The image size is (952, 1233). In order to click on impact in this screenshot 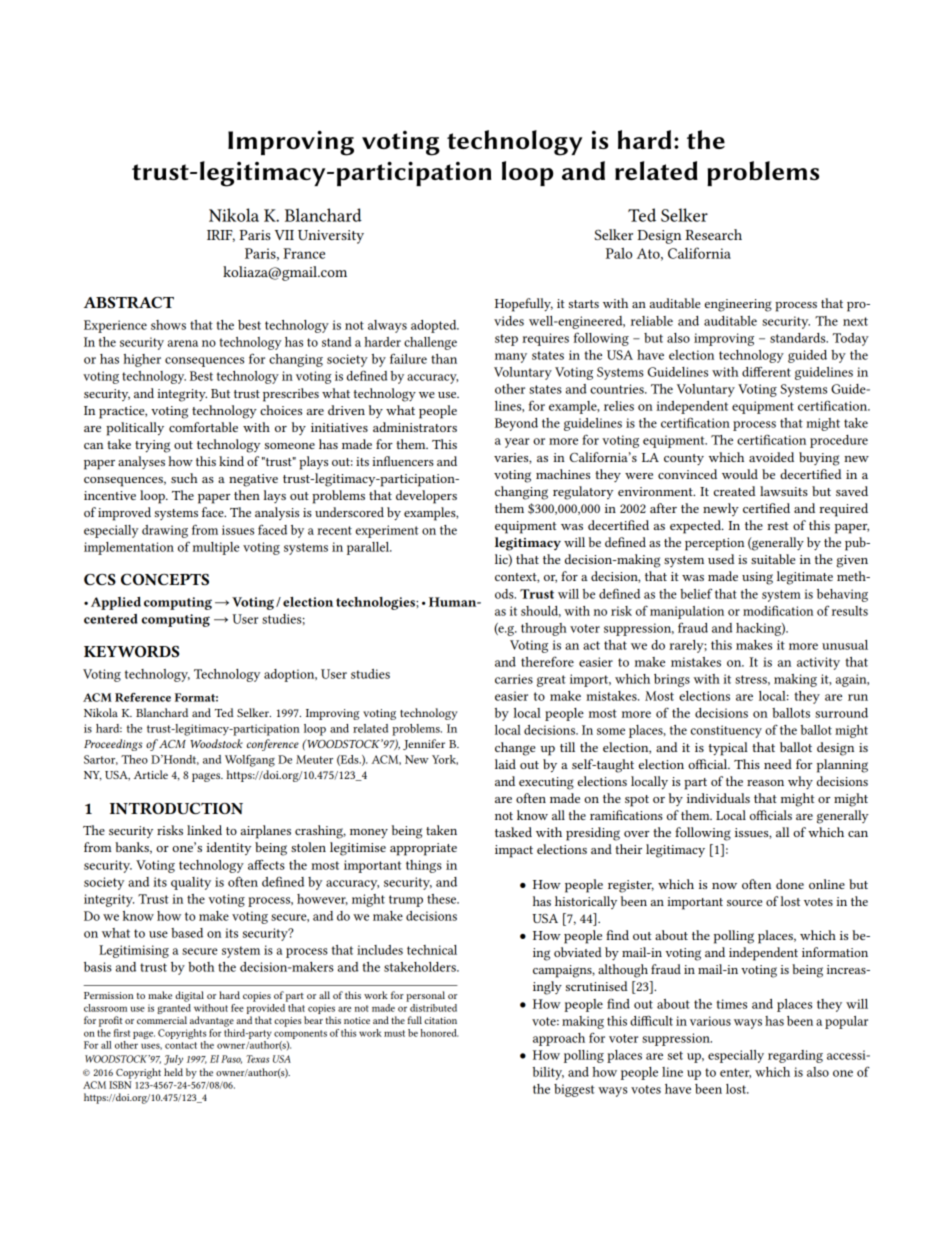, I will do `click(514, 851)`.
